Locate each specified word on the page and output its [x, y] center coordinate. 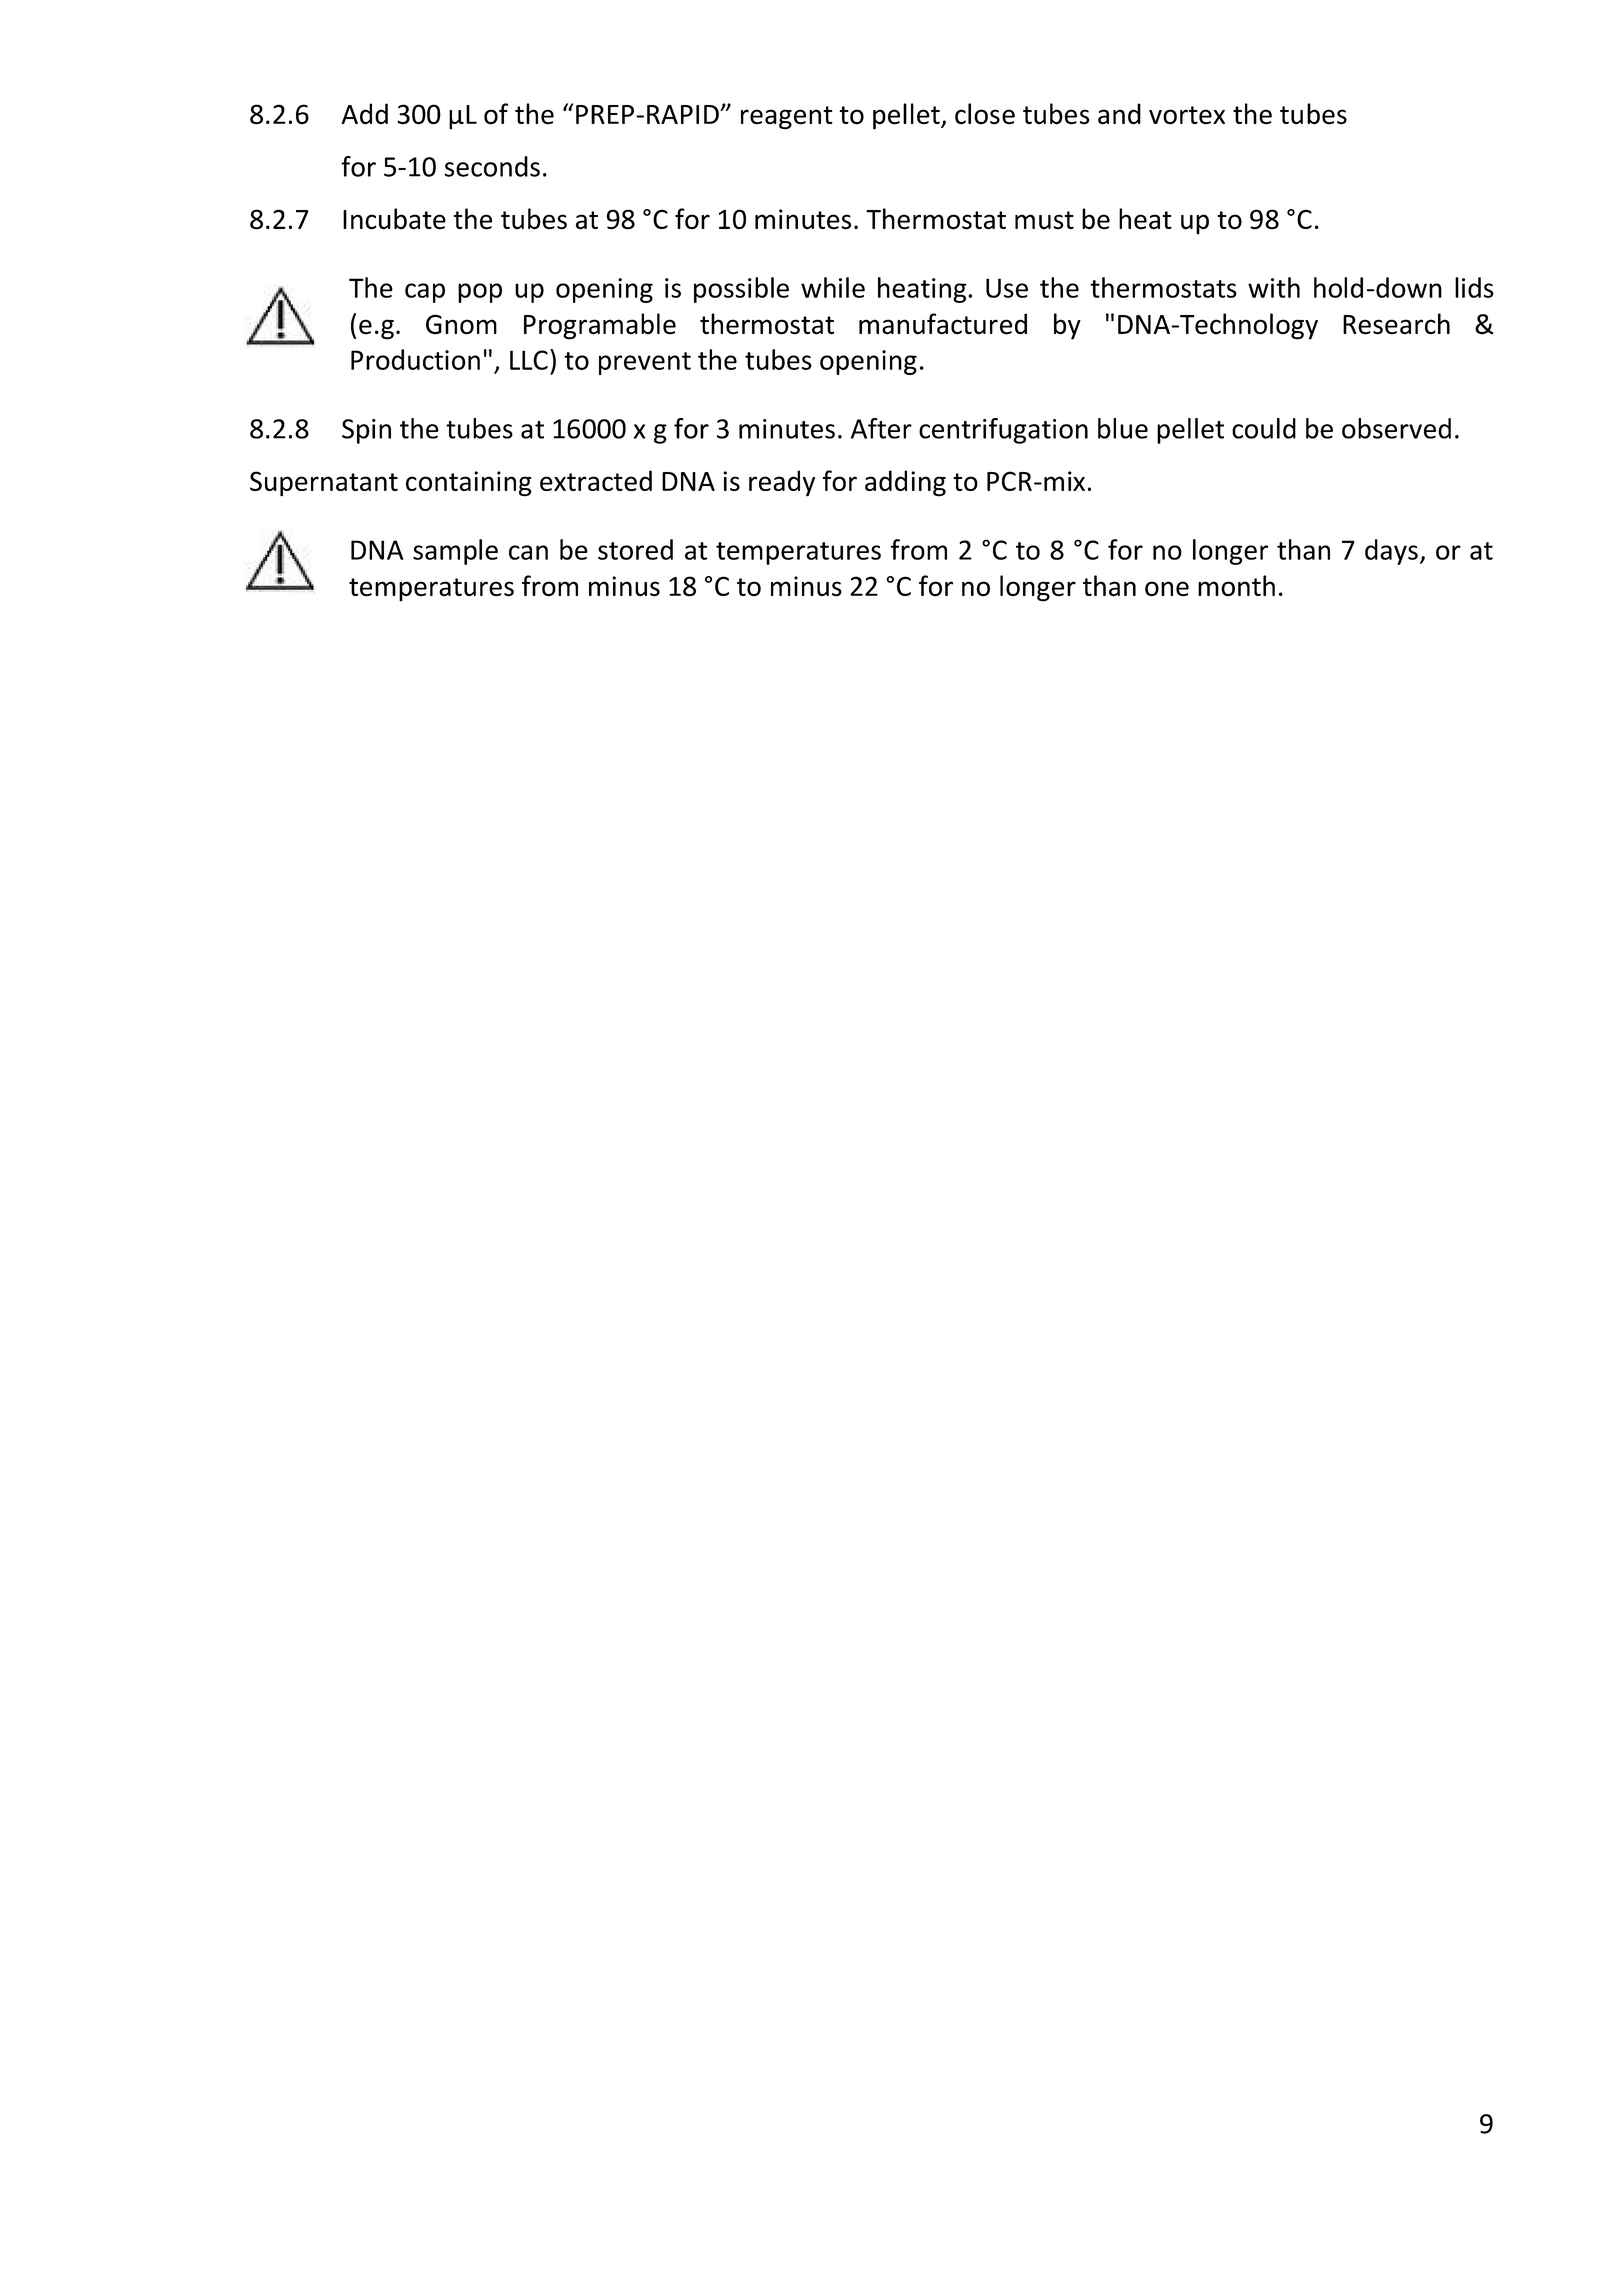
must [1044, 220]
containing [469, 484]
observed [1396, 428]
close [985, 114]
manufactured [943, 324]
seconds [492, 166]
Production [415, 359]
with [1274, 287]
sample [455, 552]
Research [1396, 324]
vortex [1187, 115]
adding [905, 483]
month [1236, 586]
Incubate [394, 219]
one [1167, 589]
